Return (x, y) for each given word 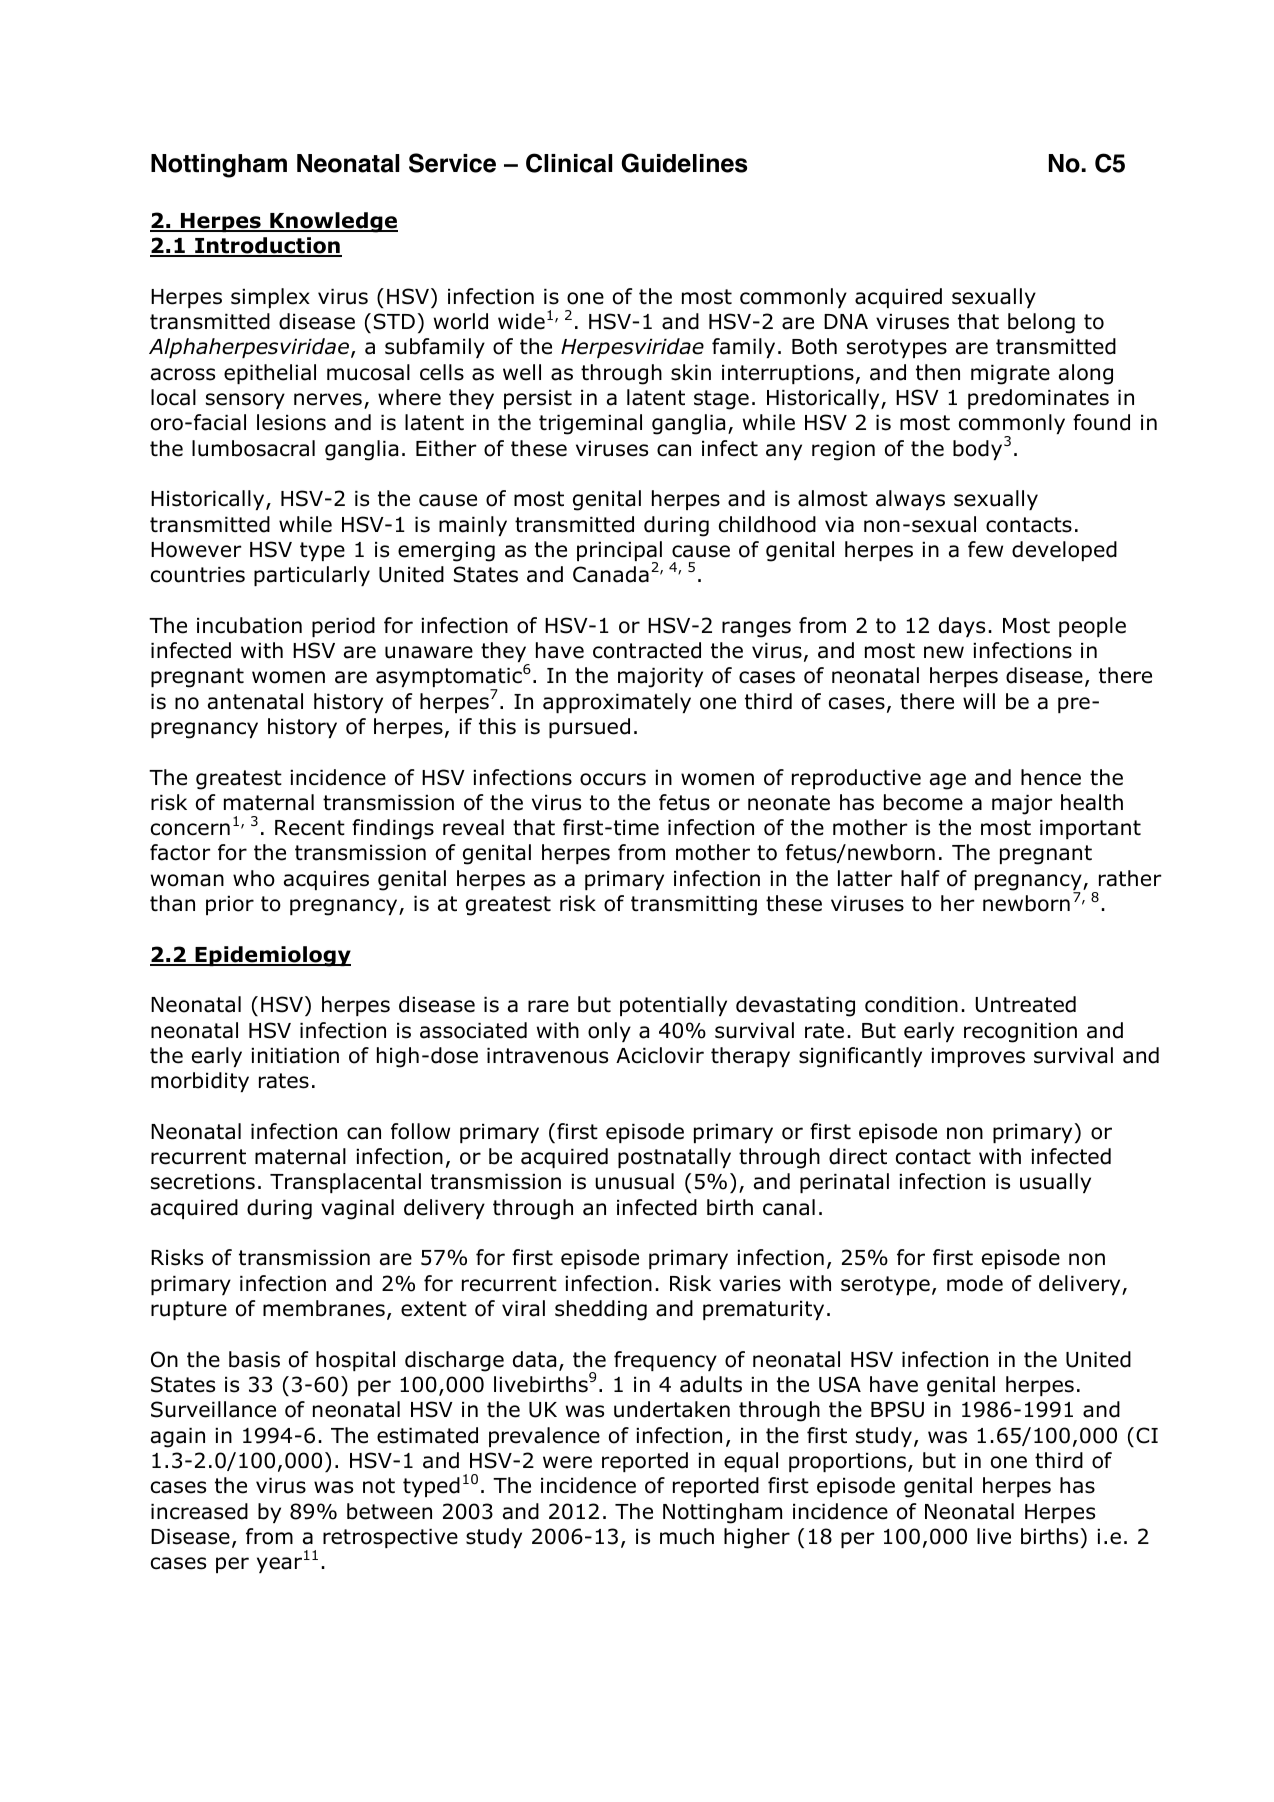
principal (619, 552)
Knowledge (333, 222)
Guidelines (684, 163)
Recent (310, 828)
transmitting (694, 906)
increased (199, 1511)
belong (1041, 323)
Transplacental (345, 1183)
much (687, 1536)
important (1090, 829)
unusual (634, 1181)
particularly (312, 576)
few (985, 549)
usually (1055, 1183)
